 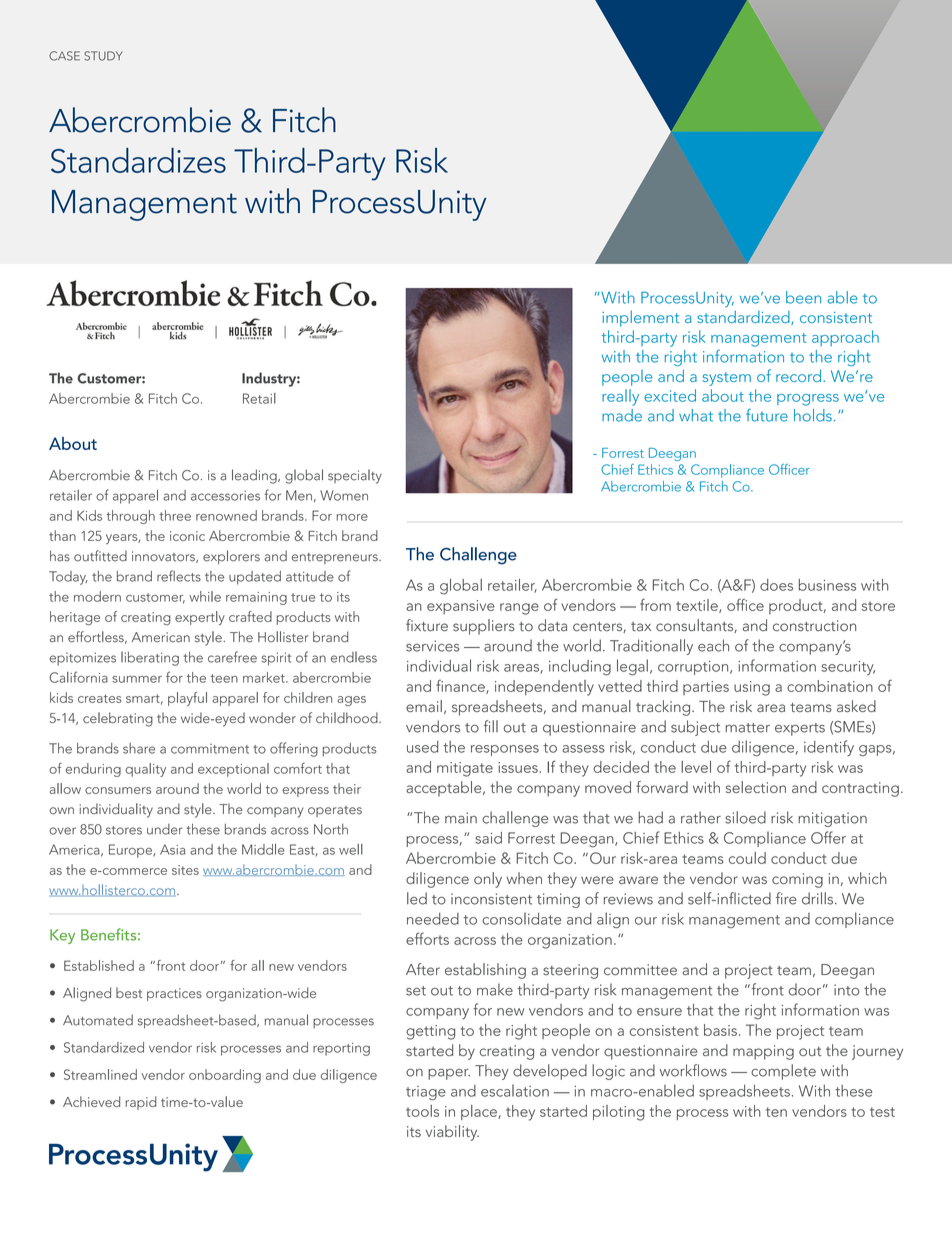 What do you see at coordinates (103, 56) in the screenshot?
I see `STUDY` at bounding box center [103, 56].
